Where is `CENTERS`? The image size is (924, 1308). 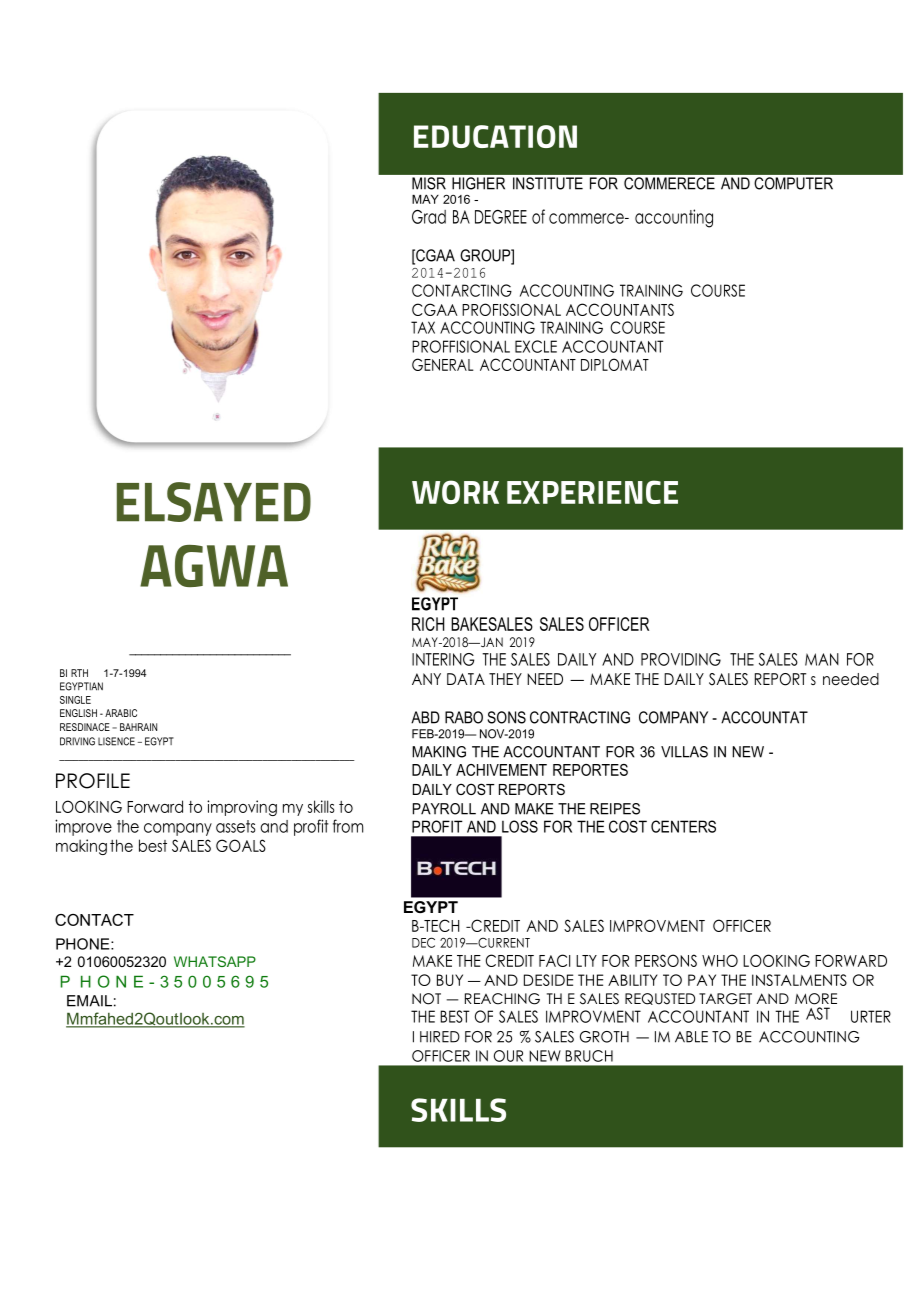
CENTERS is located at coordinates (683, 826).
